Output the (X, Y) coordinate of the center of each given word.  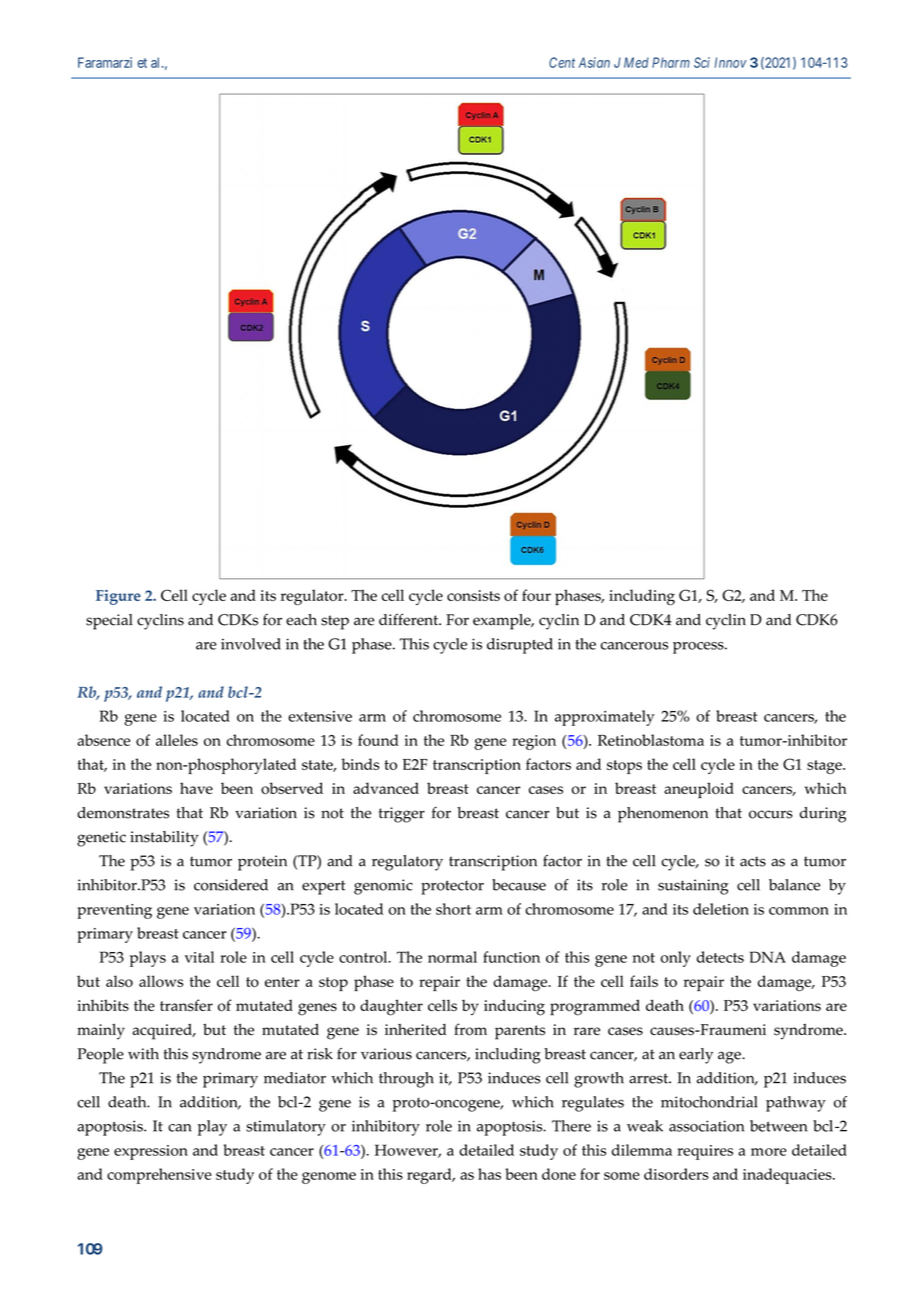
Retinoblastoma (651, 740)
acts (753, 861)
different (410, 619)
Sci (702, 62)
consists (473, 595)
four (536, 595)
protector (452, 887)
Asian (594, 62)
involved (251, 644)
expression (151, 1152)
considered (231, 885)
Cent (562, 62)
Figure (118, 597)
